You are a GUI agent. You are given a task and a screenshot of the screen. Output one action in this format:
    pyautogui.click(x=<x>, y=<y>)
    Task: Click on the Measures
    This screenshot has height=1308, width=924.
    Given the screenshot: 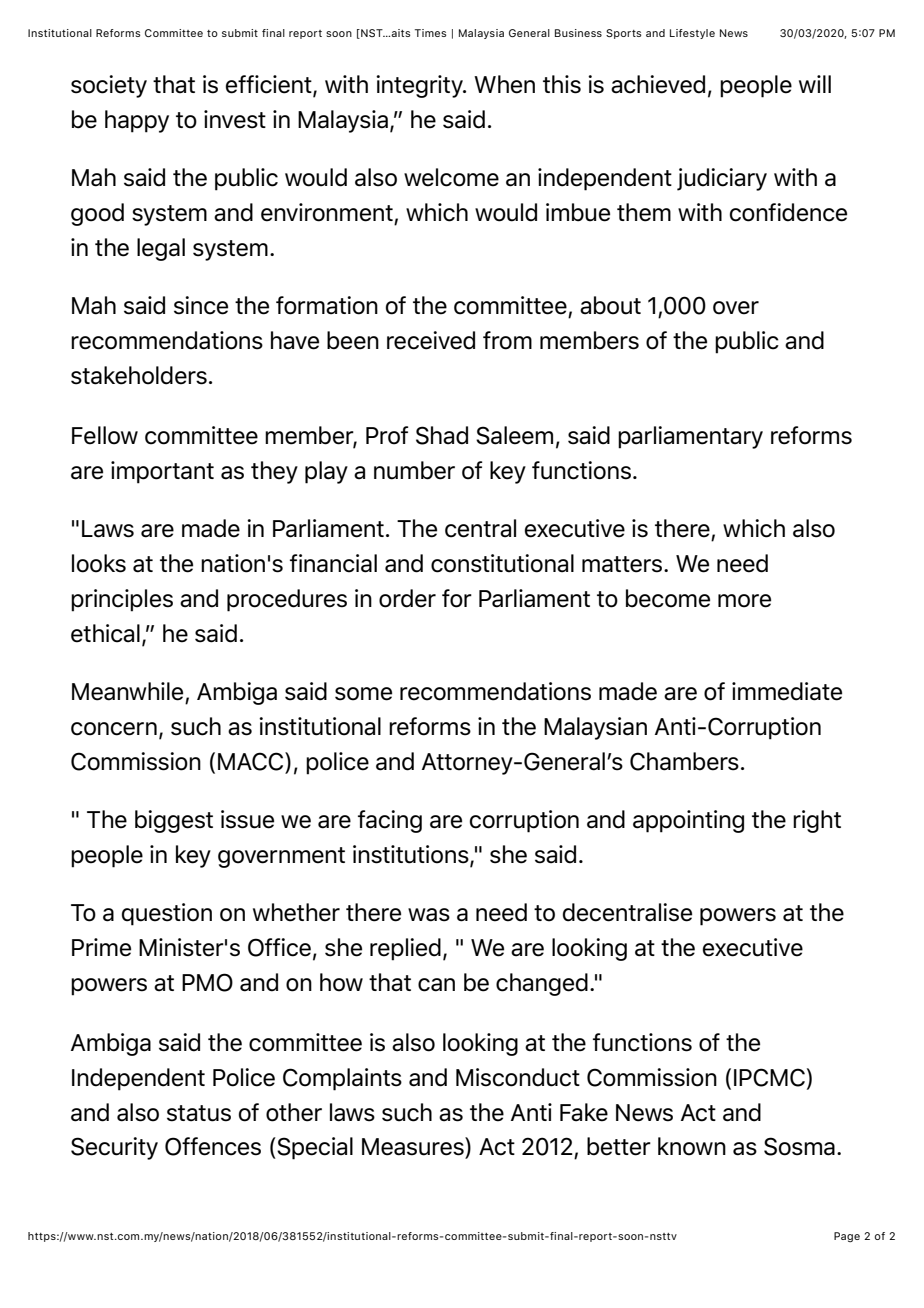 What is the action you would take?
    pyautogui.click(x=414, y=1146)
